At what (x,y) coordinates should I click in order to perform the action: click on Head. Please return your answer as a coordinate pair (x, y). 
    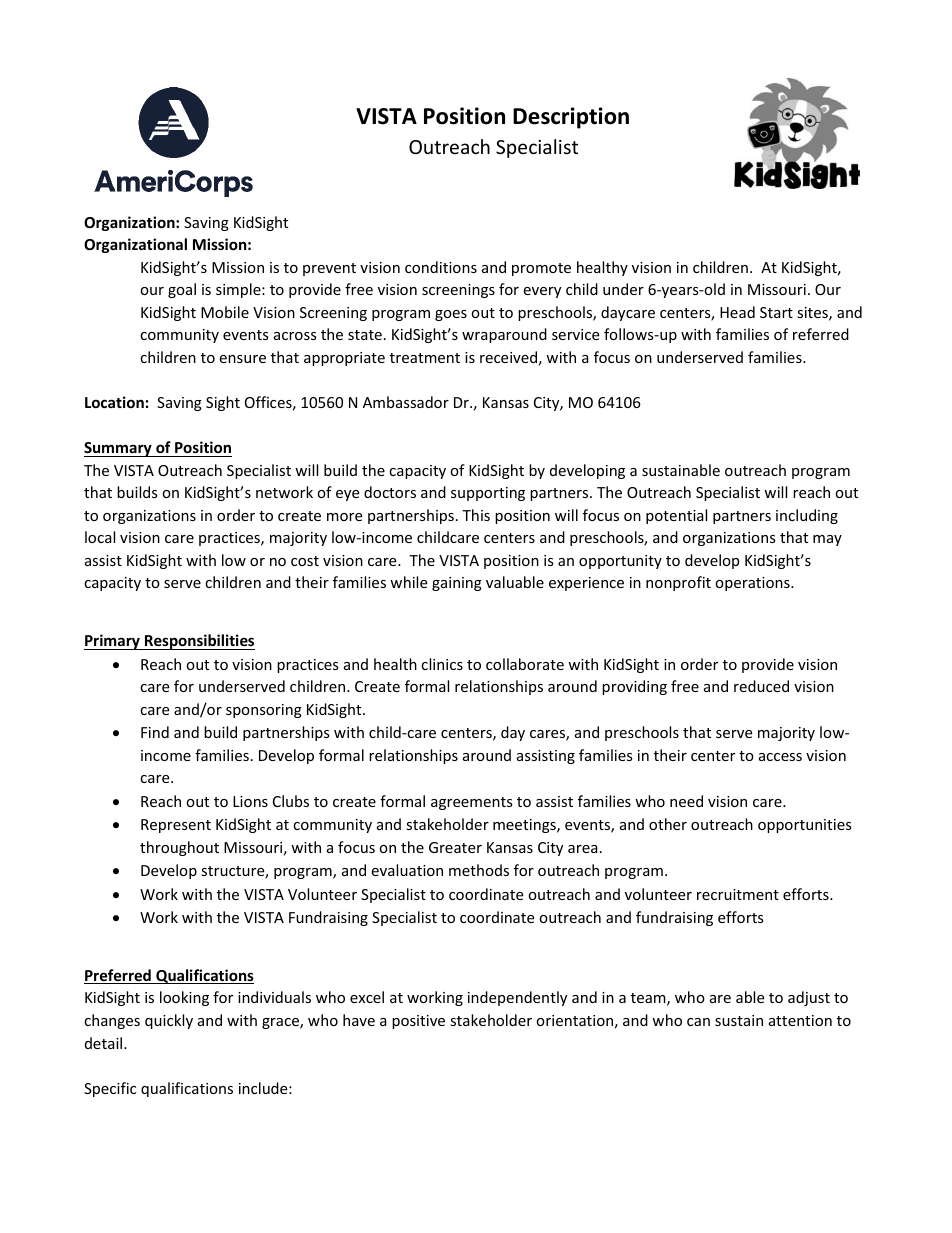
    Looking at the image, I should click on (737, 312).
